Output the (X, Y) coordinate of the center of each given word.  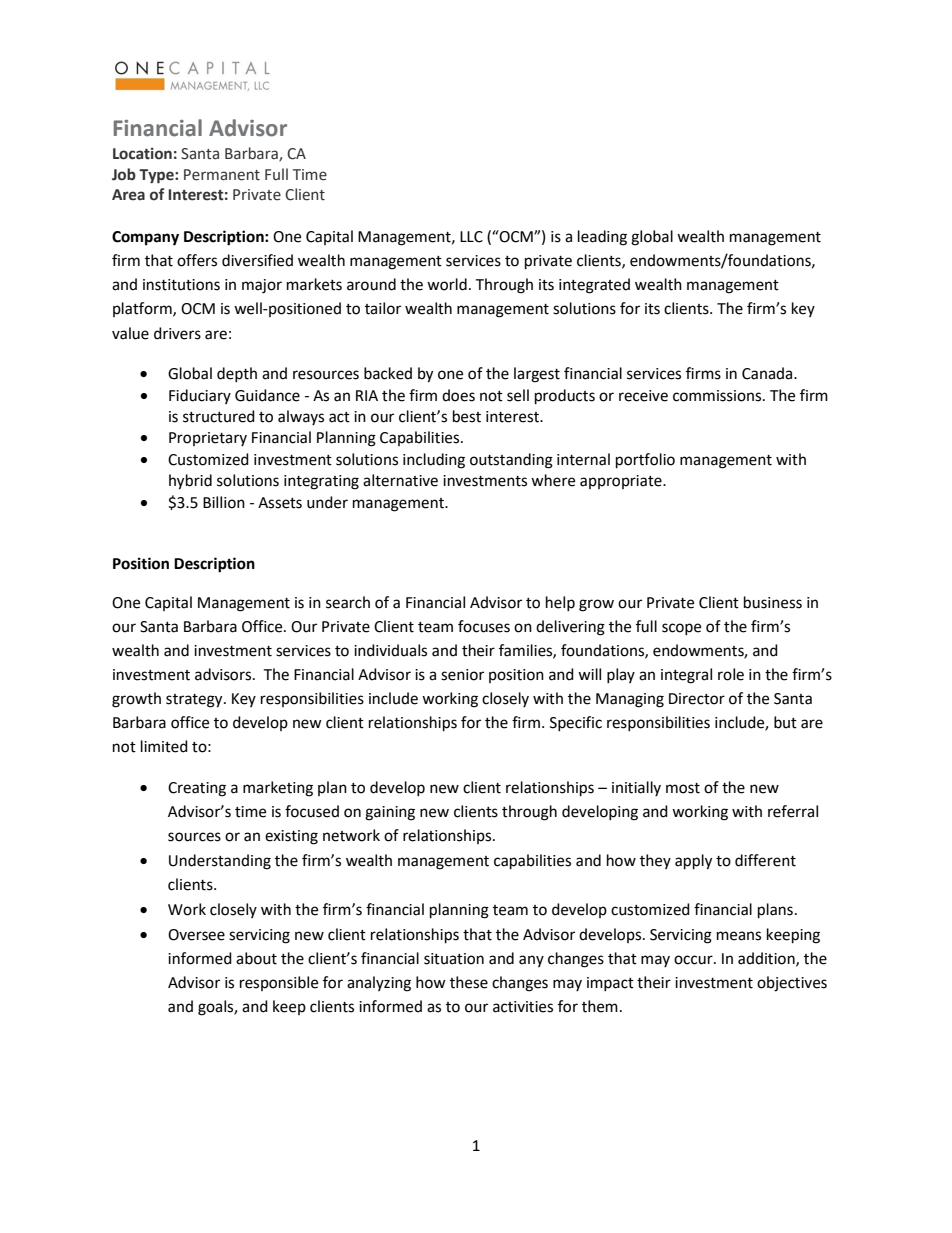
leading (602, 238)
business (773, 602)
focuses (484, 626)
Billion (224, 502)
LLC (471, 237)
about (256, 958)
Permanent (222, 175)
